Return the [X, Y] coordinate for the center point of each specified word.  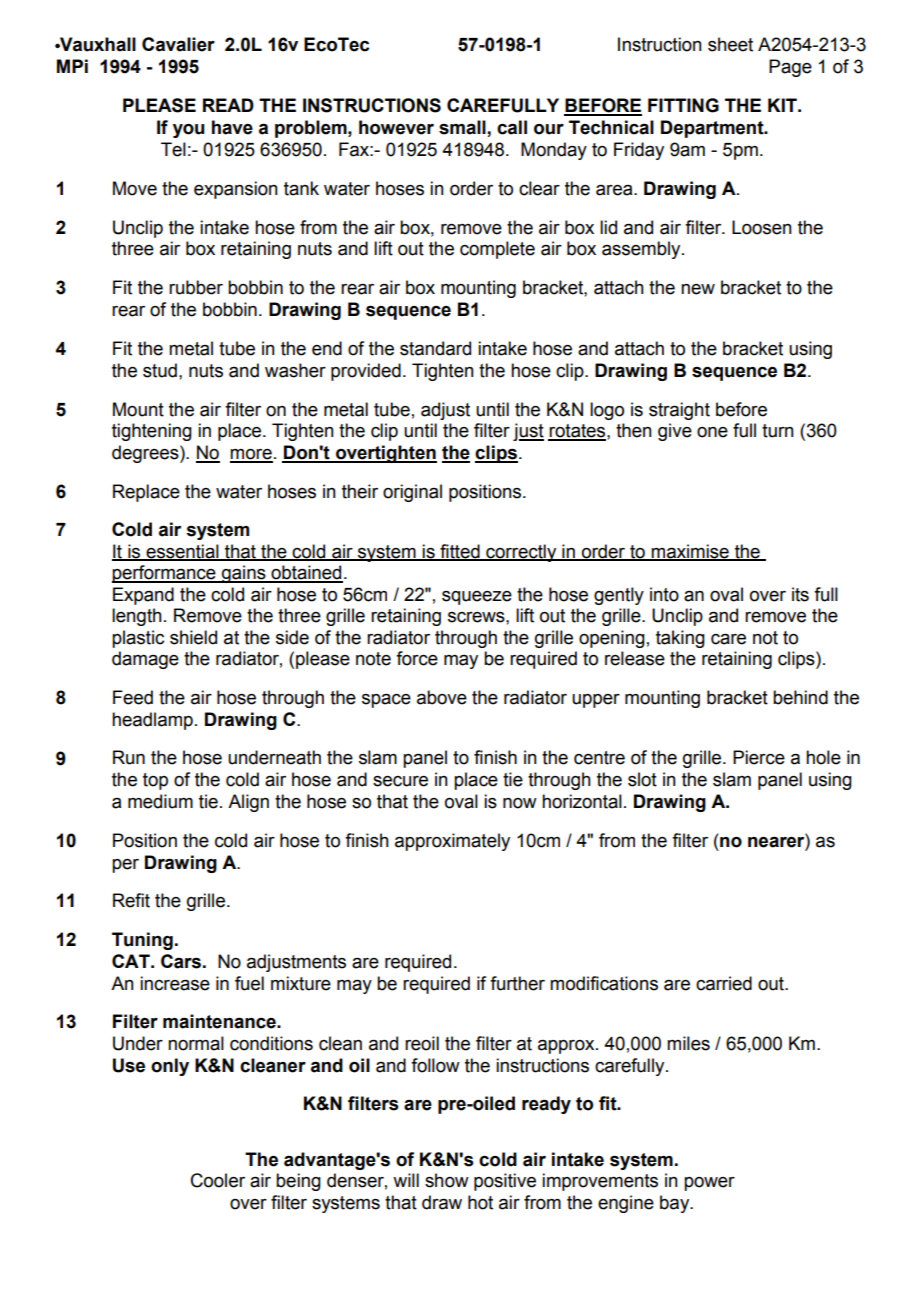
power [709, 1184]
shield [193, 637]
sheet [730, 44]
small [463, 128]
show [447, 1180]
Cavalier [178, 44]
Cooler [218, 1180]
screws [477, 617]
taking [680, 639]
